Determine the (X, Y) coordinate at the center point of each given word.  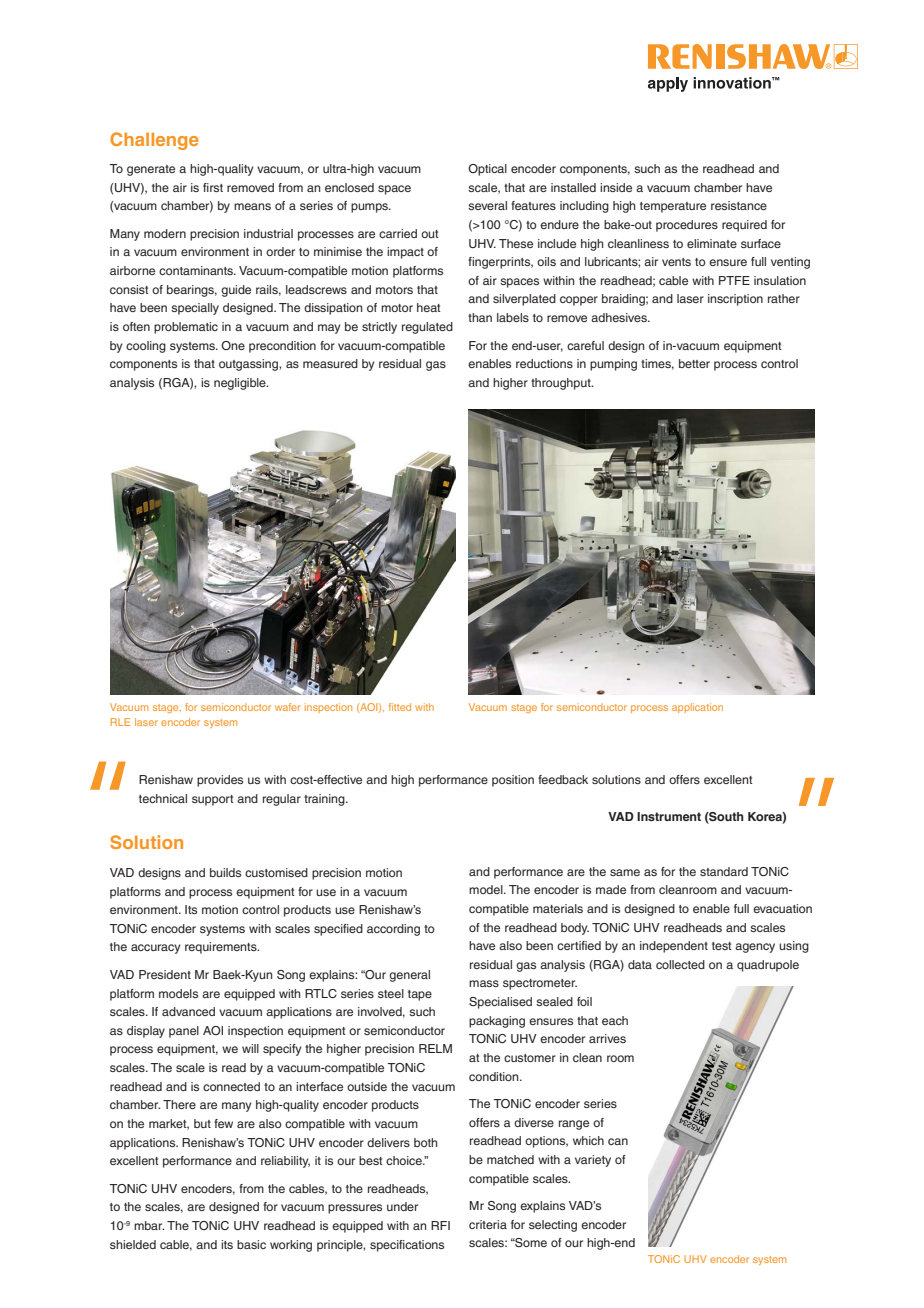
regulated (427, 328)
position (513, 781)
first (213, 187)
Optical (487, 170)
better (694, 363)
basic (251, 1244)
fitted (400, 707)
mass (484, 983)
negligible (241, 384)
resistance (739, 205)
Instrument (669, 816)
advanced (188, 1011)
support (213, 800)
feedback (563, 779)
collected (680, 964)
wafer (288, 707)
